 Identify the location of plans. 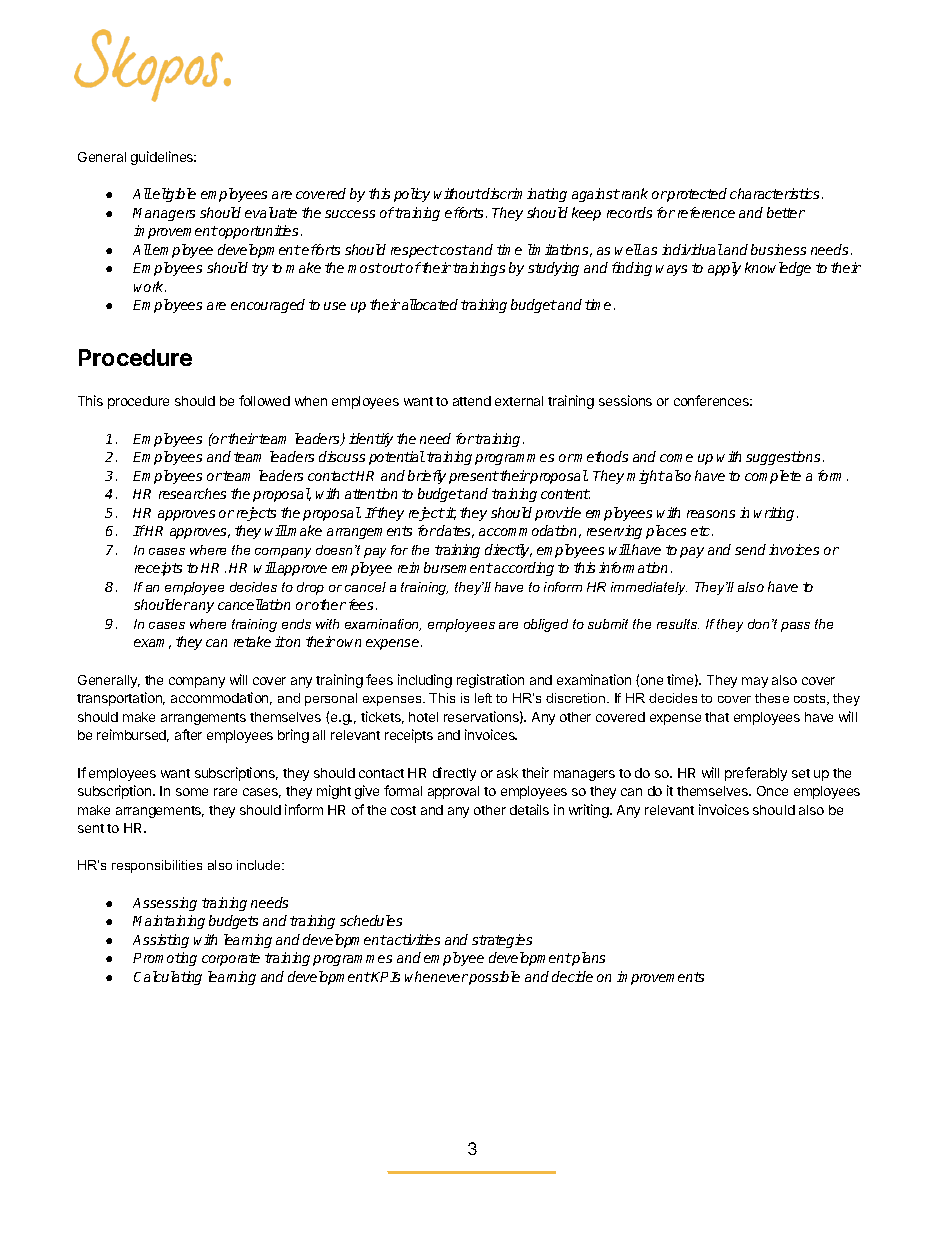
(588, 959).
